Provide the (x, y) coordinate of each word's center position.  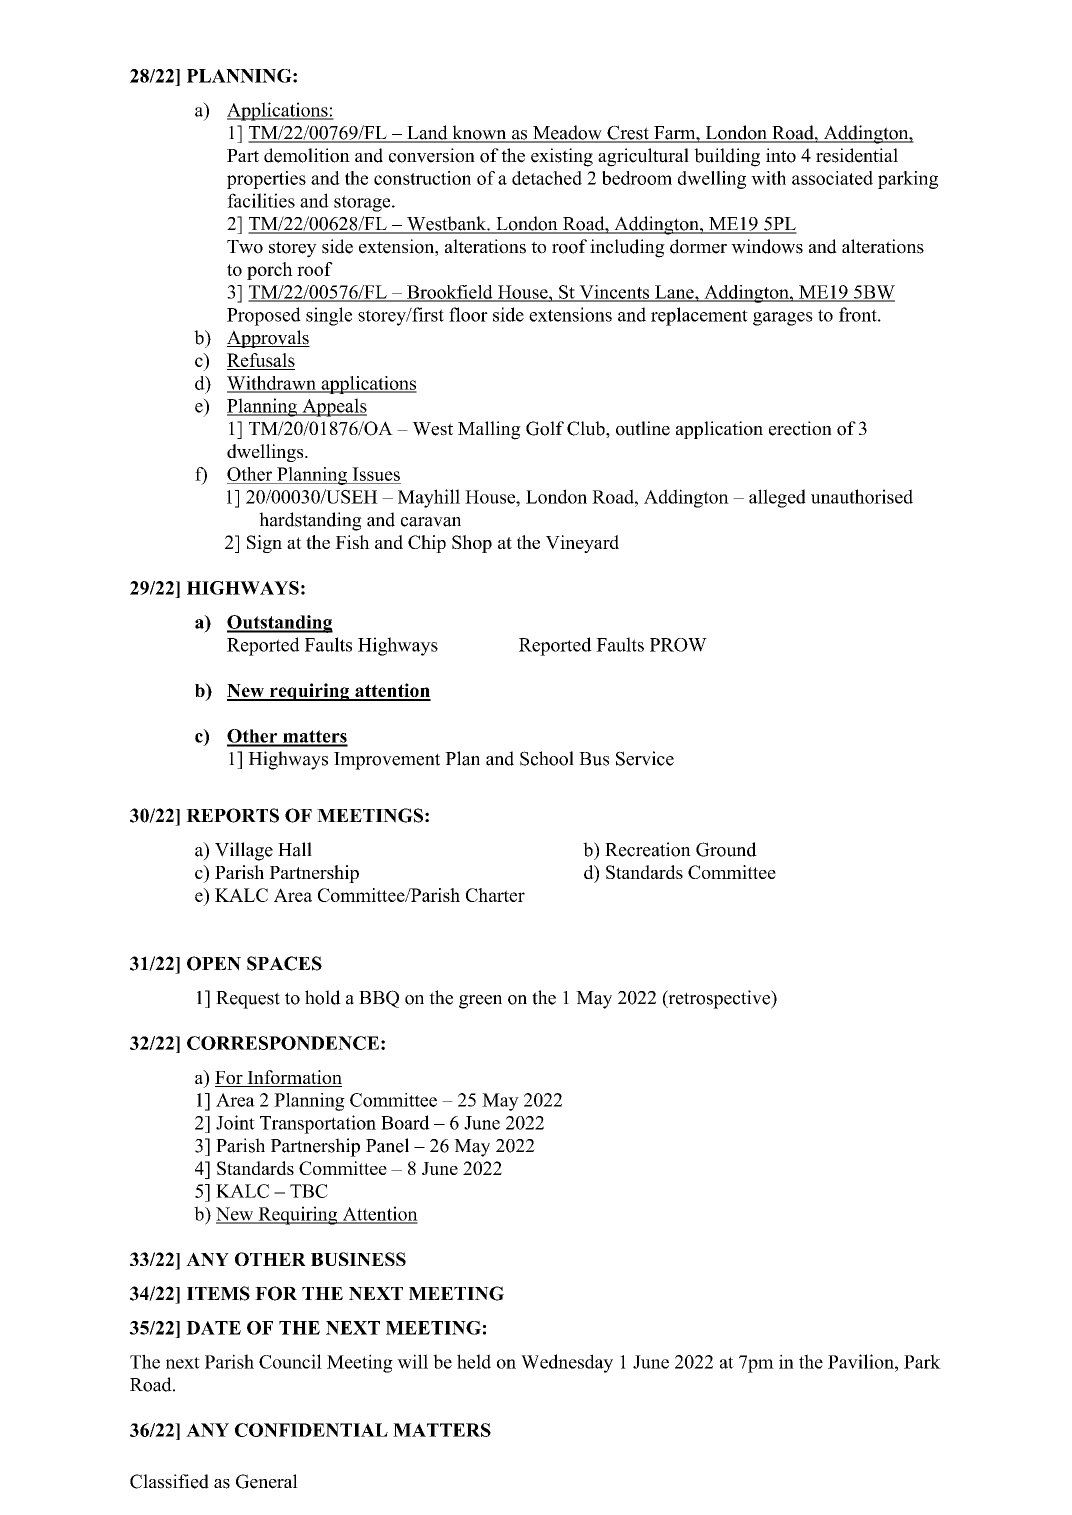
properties (266, 180)
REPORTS (232, 815)
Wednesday (567, 1363)
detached (547, 178)
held (474, 1361)
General (267, 1481)
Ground (726, 849)
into (781, 155)
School (547, 758)
